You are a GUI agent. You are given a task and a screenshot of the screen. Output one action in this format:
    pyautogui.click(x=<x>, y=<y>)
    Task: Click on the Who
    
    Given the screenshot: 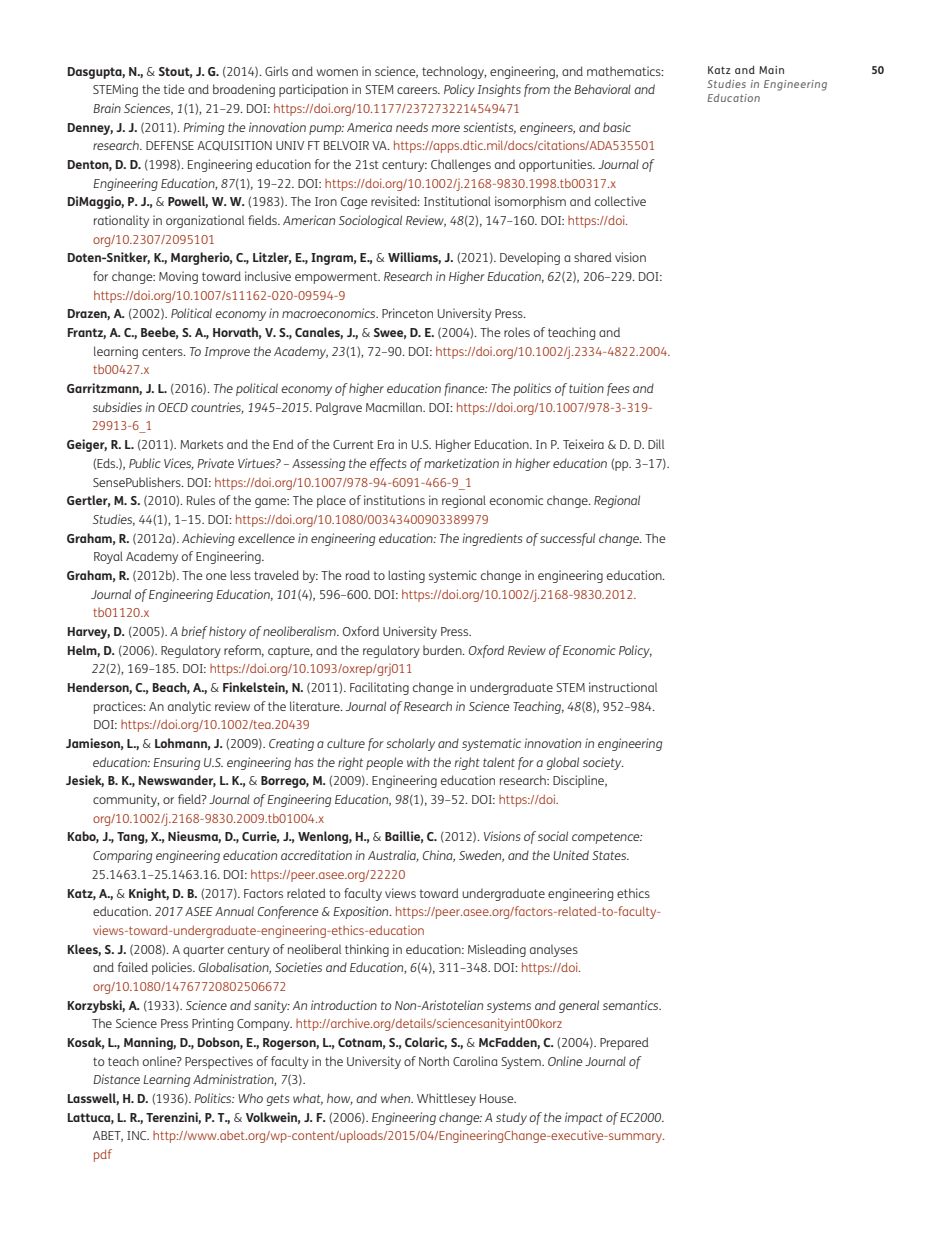 What is the action you would take?
    pyautogui.click(x=250, y=1098)
